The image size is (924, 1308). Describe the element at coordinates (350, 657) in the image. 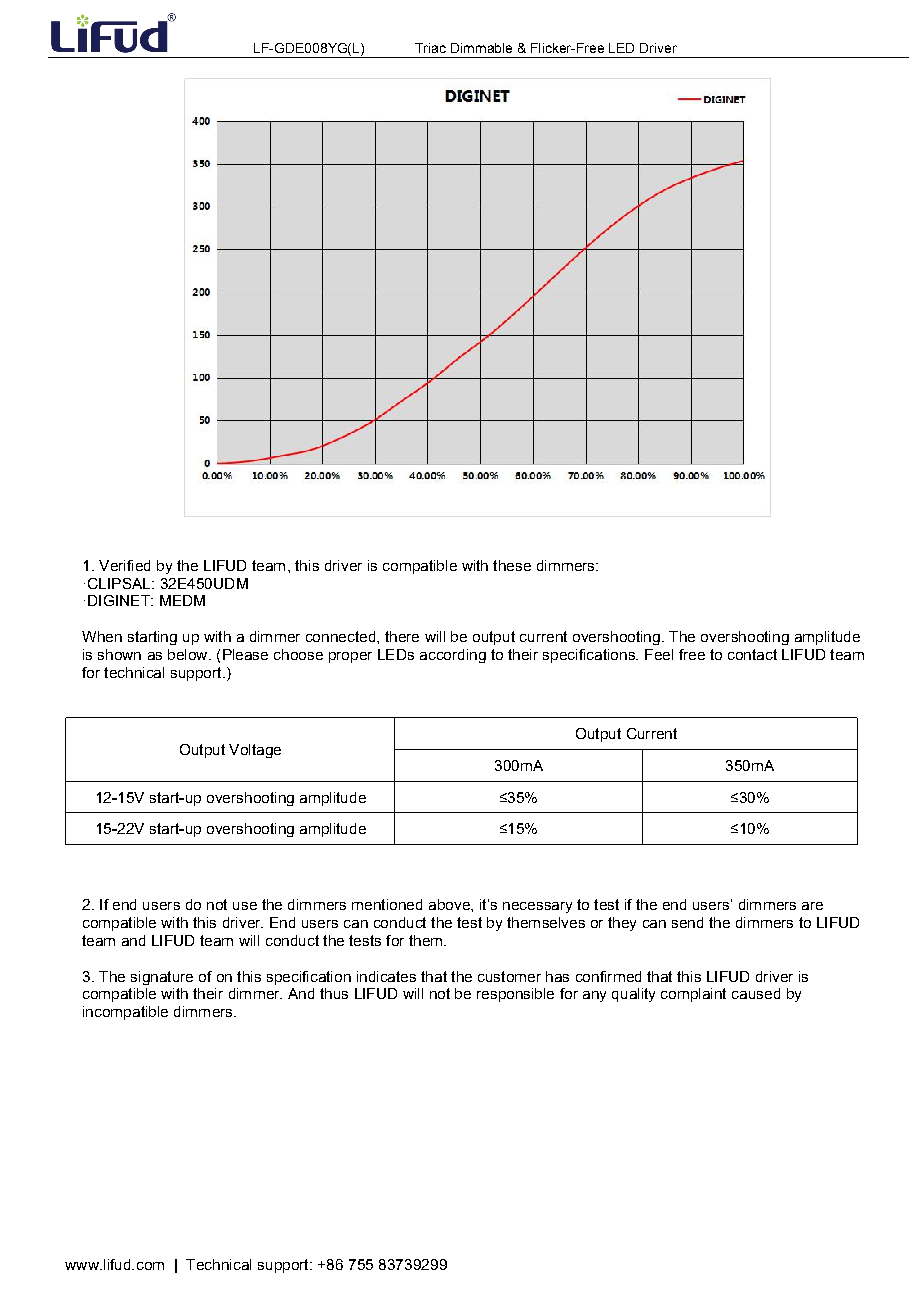

I see `proper` at that location.
